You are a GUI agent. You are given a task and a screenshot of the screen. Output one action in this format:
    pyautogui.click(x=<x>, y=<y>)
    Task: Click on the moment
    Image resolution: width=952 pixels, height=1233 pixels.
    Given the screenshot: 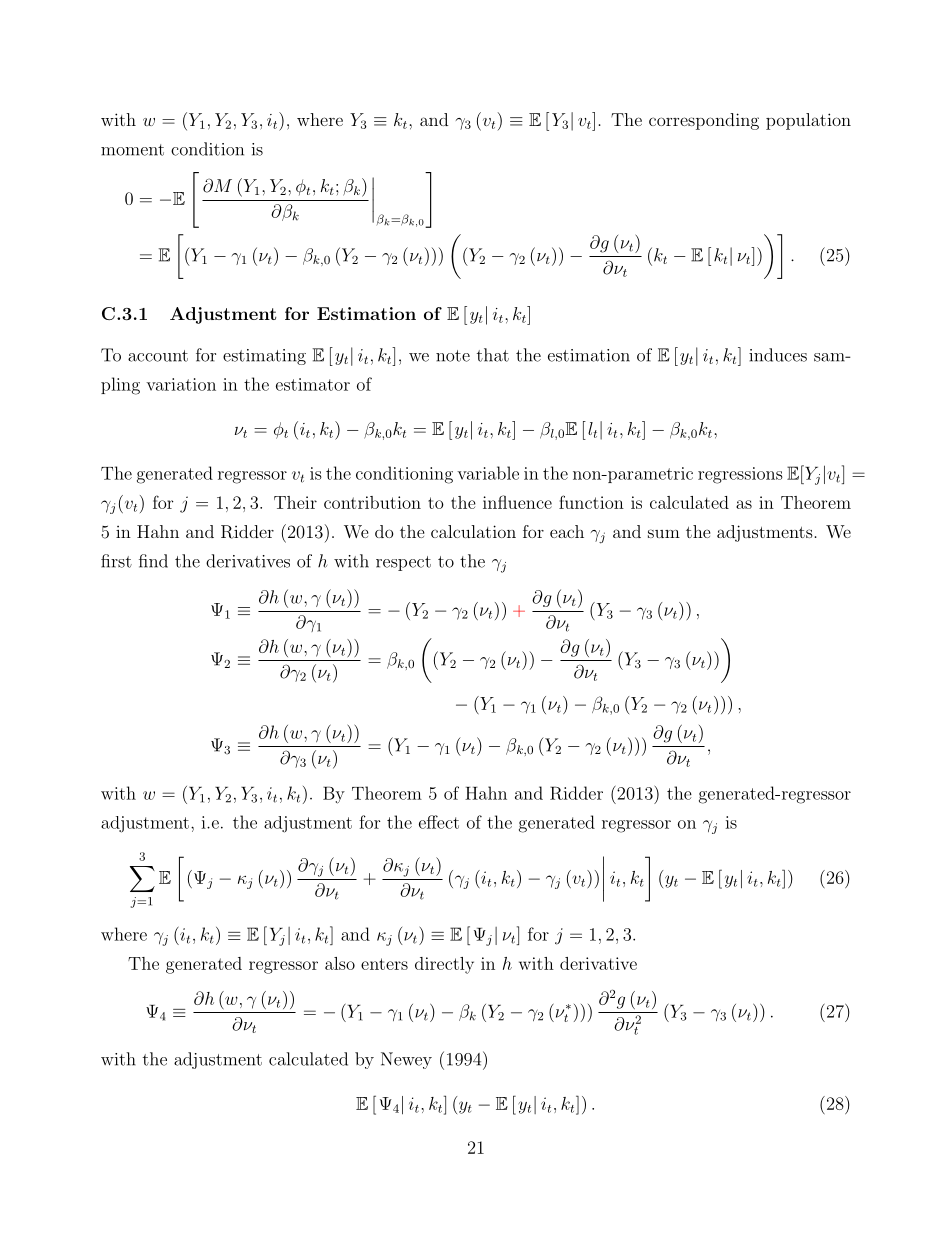 What is the action you would take?
    pyautogui.click(x=132, y=150)
